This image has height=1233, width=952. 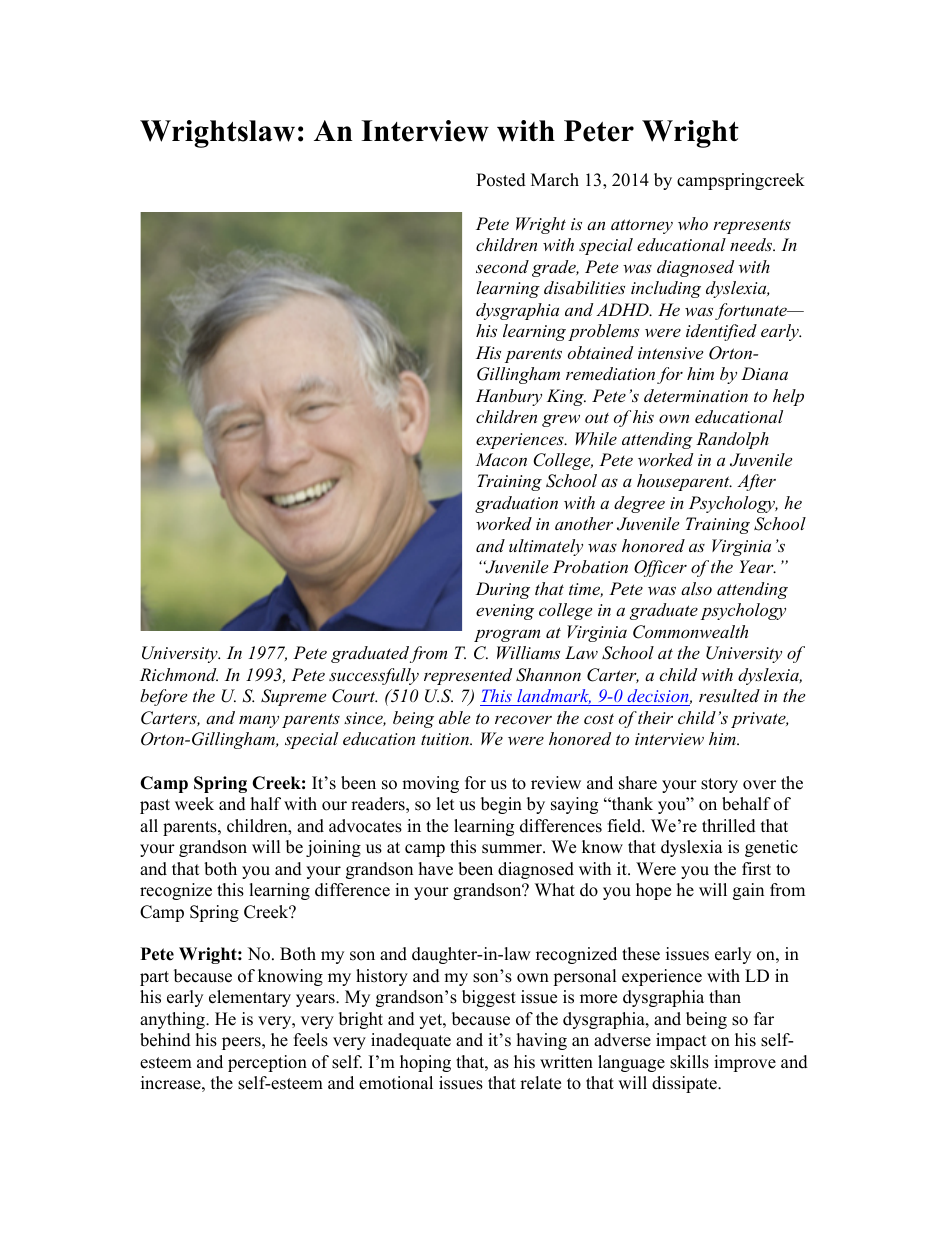 I want to click on Macon, so click(x=501, y=459).
